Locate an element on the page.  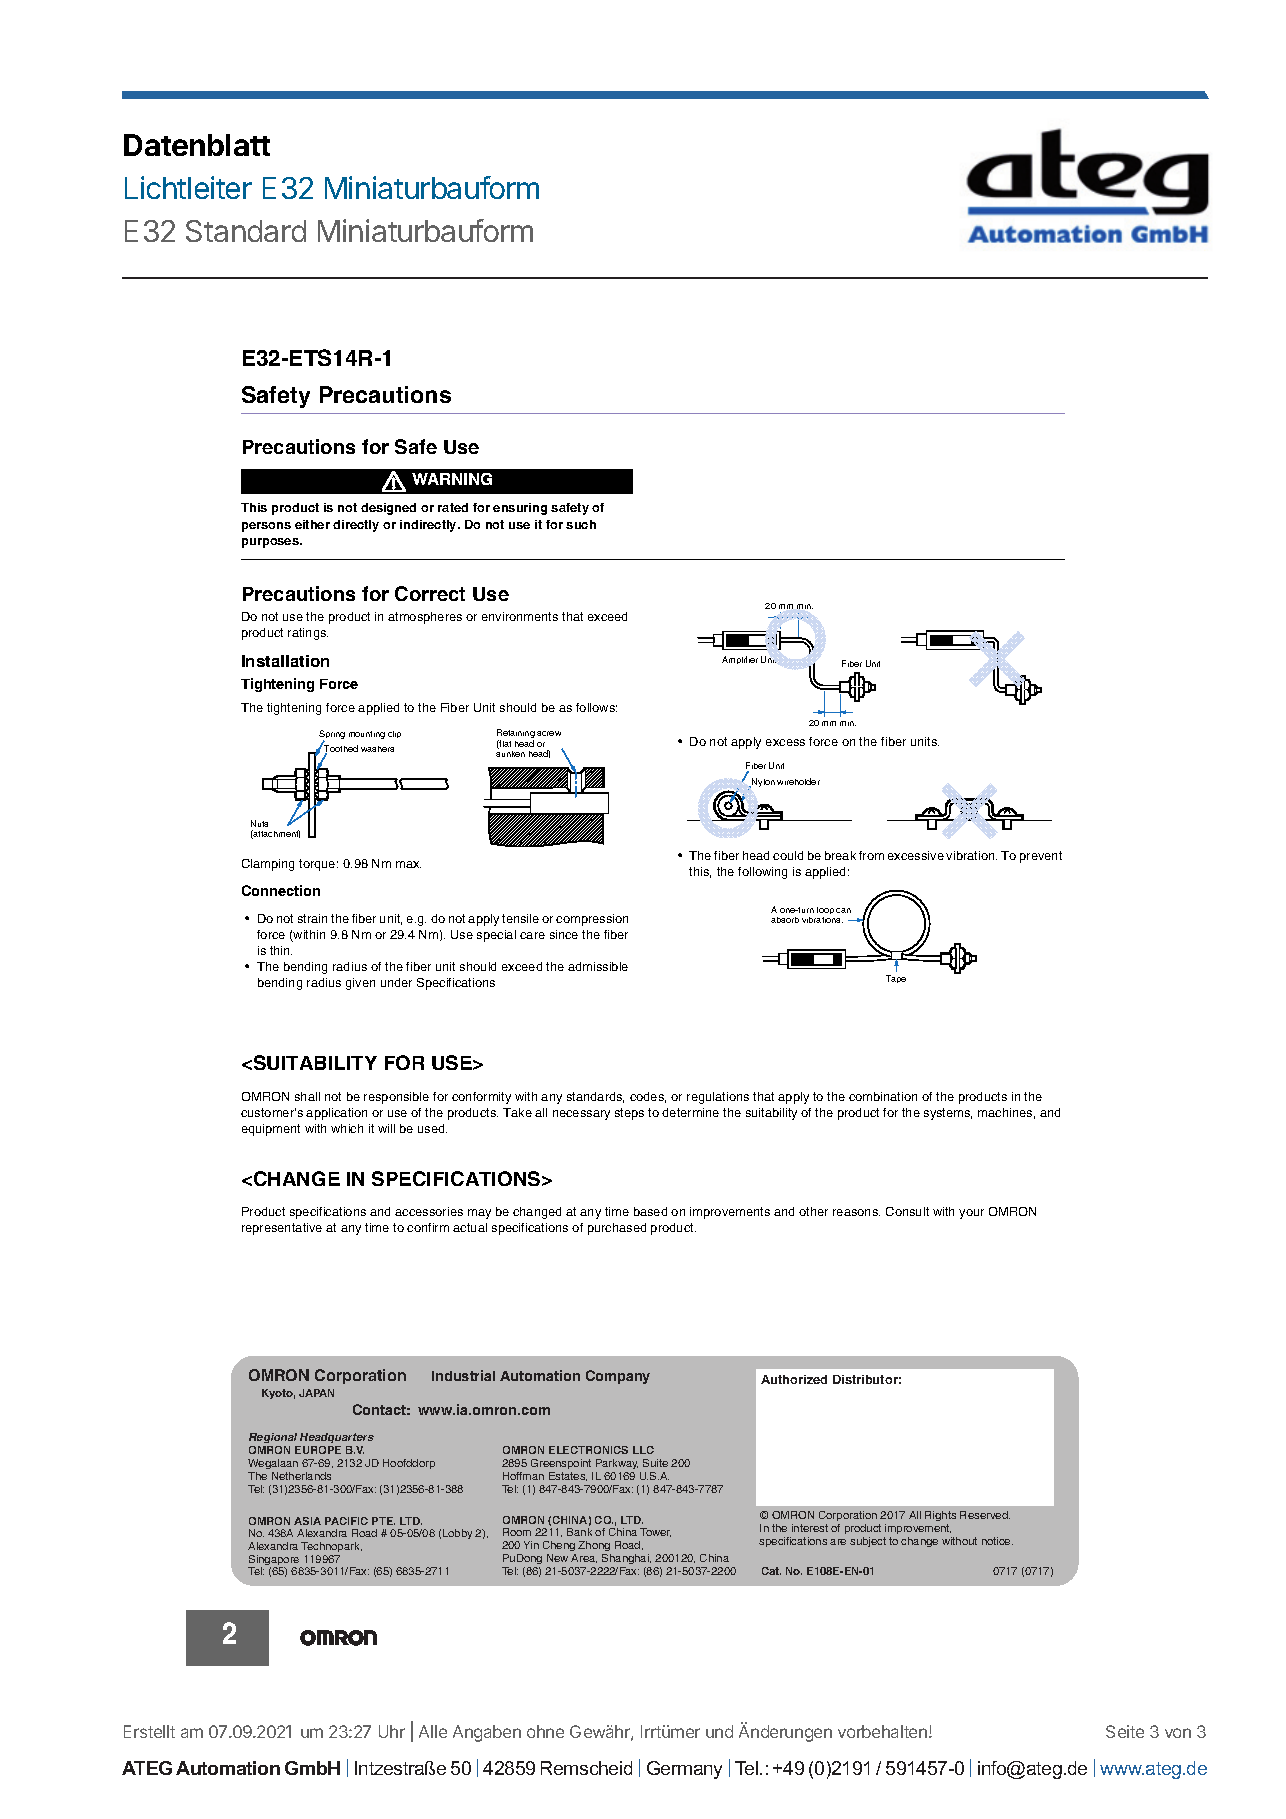
Nylon is located at coordinates (762, 783).
